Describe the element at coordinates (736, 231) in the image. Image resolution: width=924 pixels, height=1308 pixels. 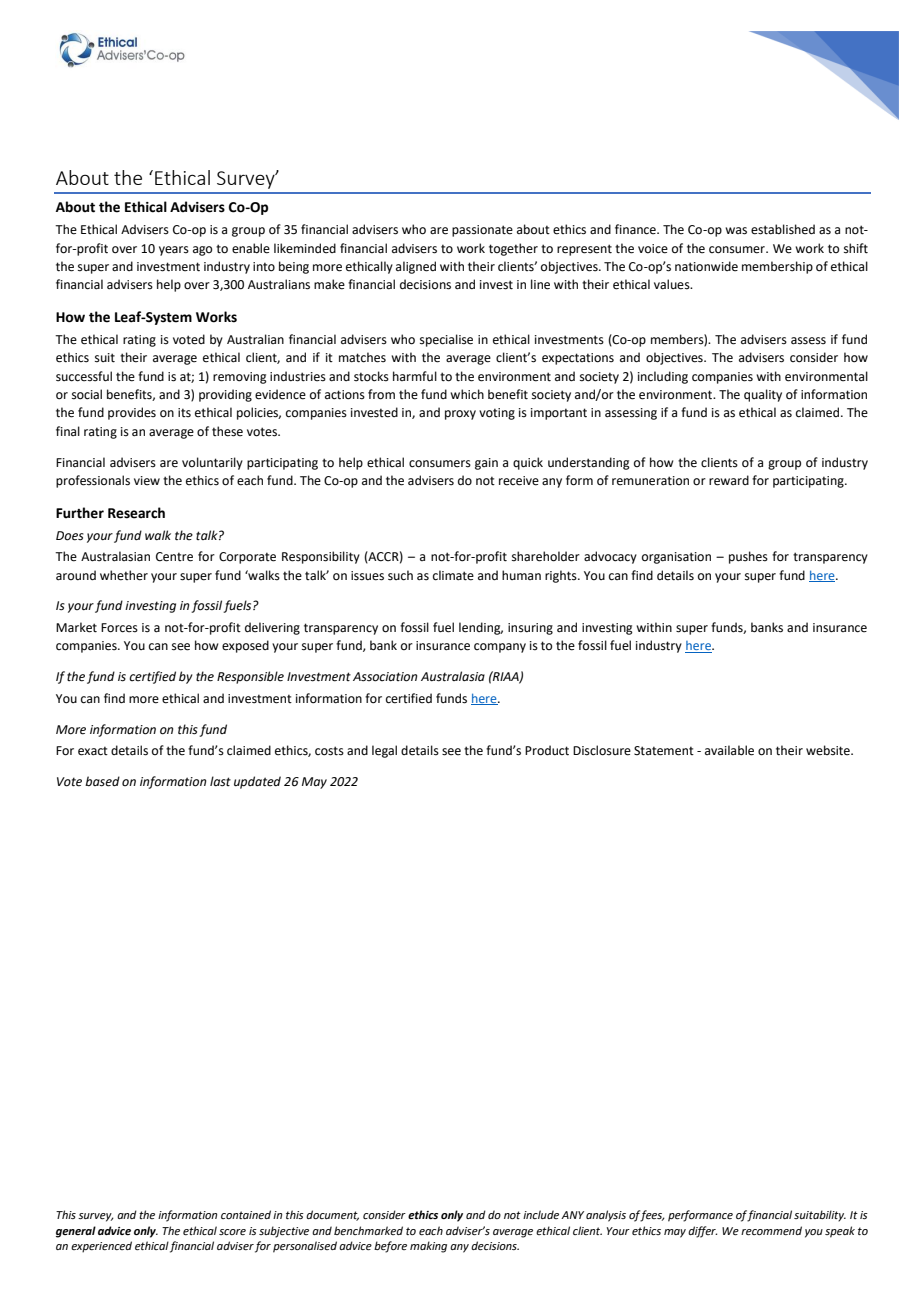
I see `was` at that location.
